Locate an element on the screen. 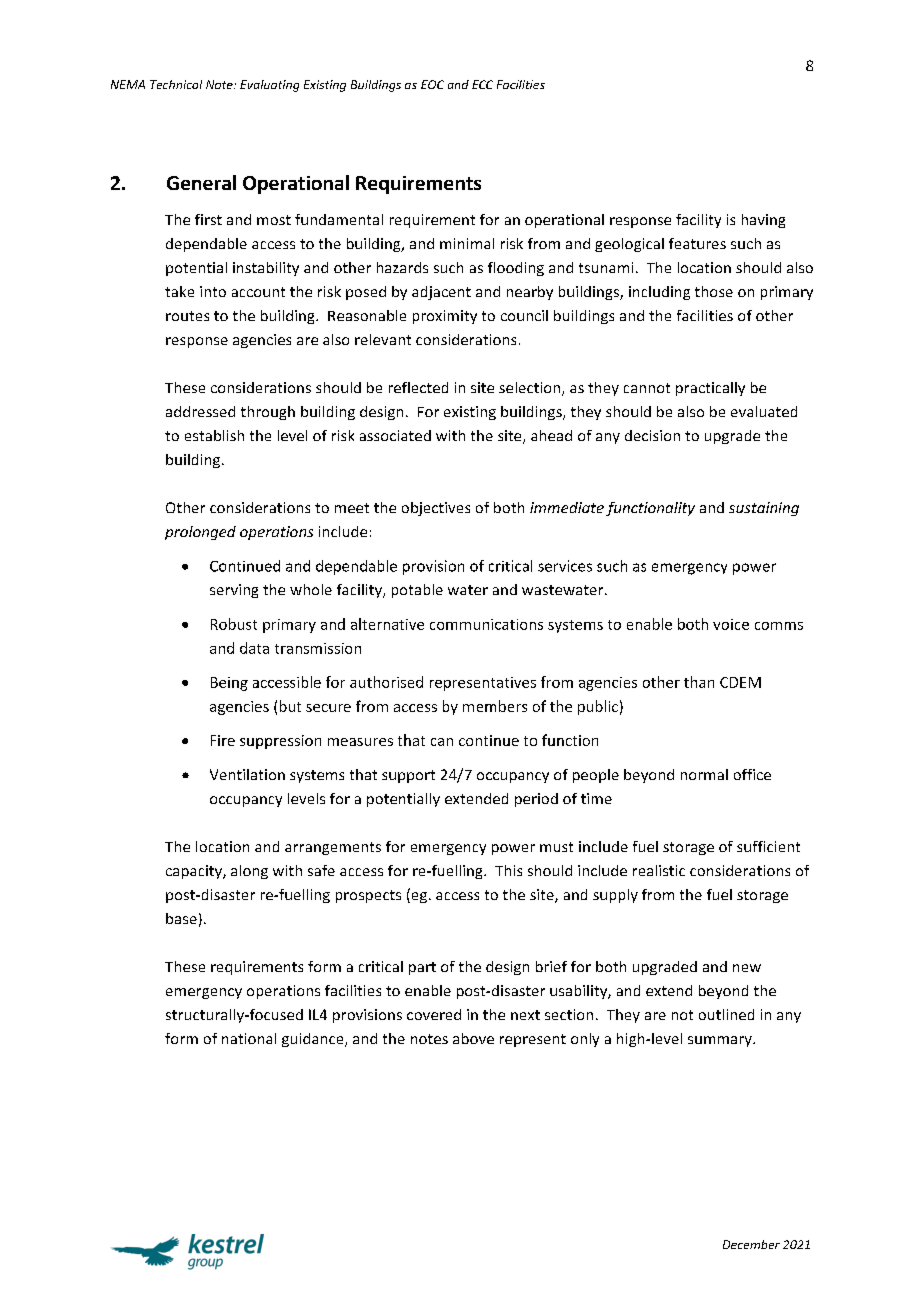 This screenshot has height=1308, width=924. national is located at coordinates (249, 1038).
